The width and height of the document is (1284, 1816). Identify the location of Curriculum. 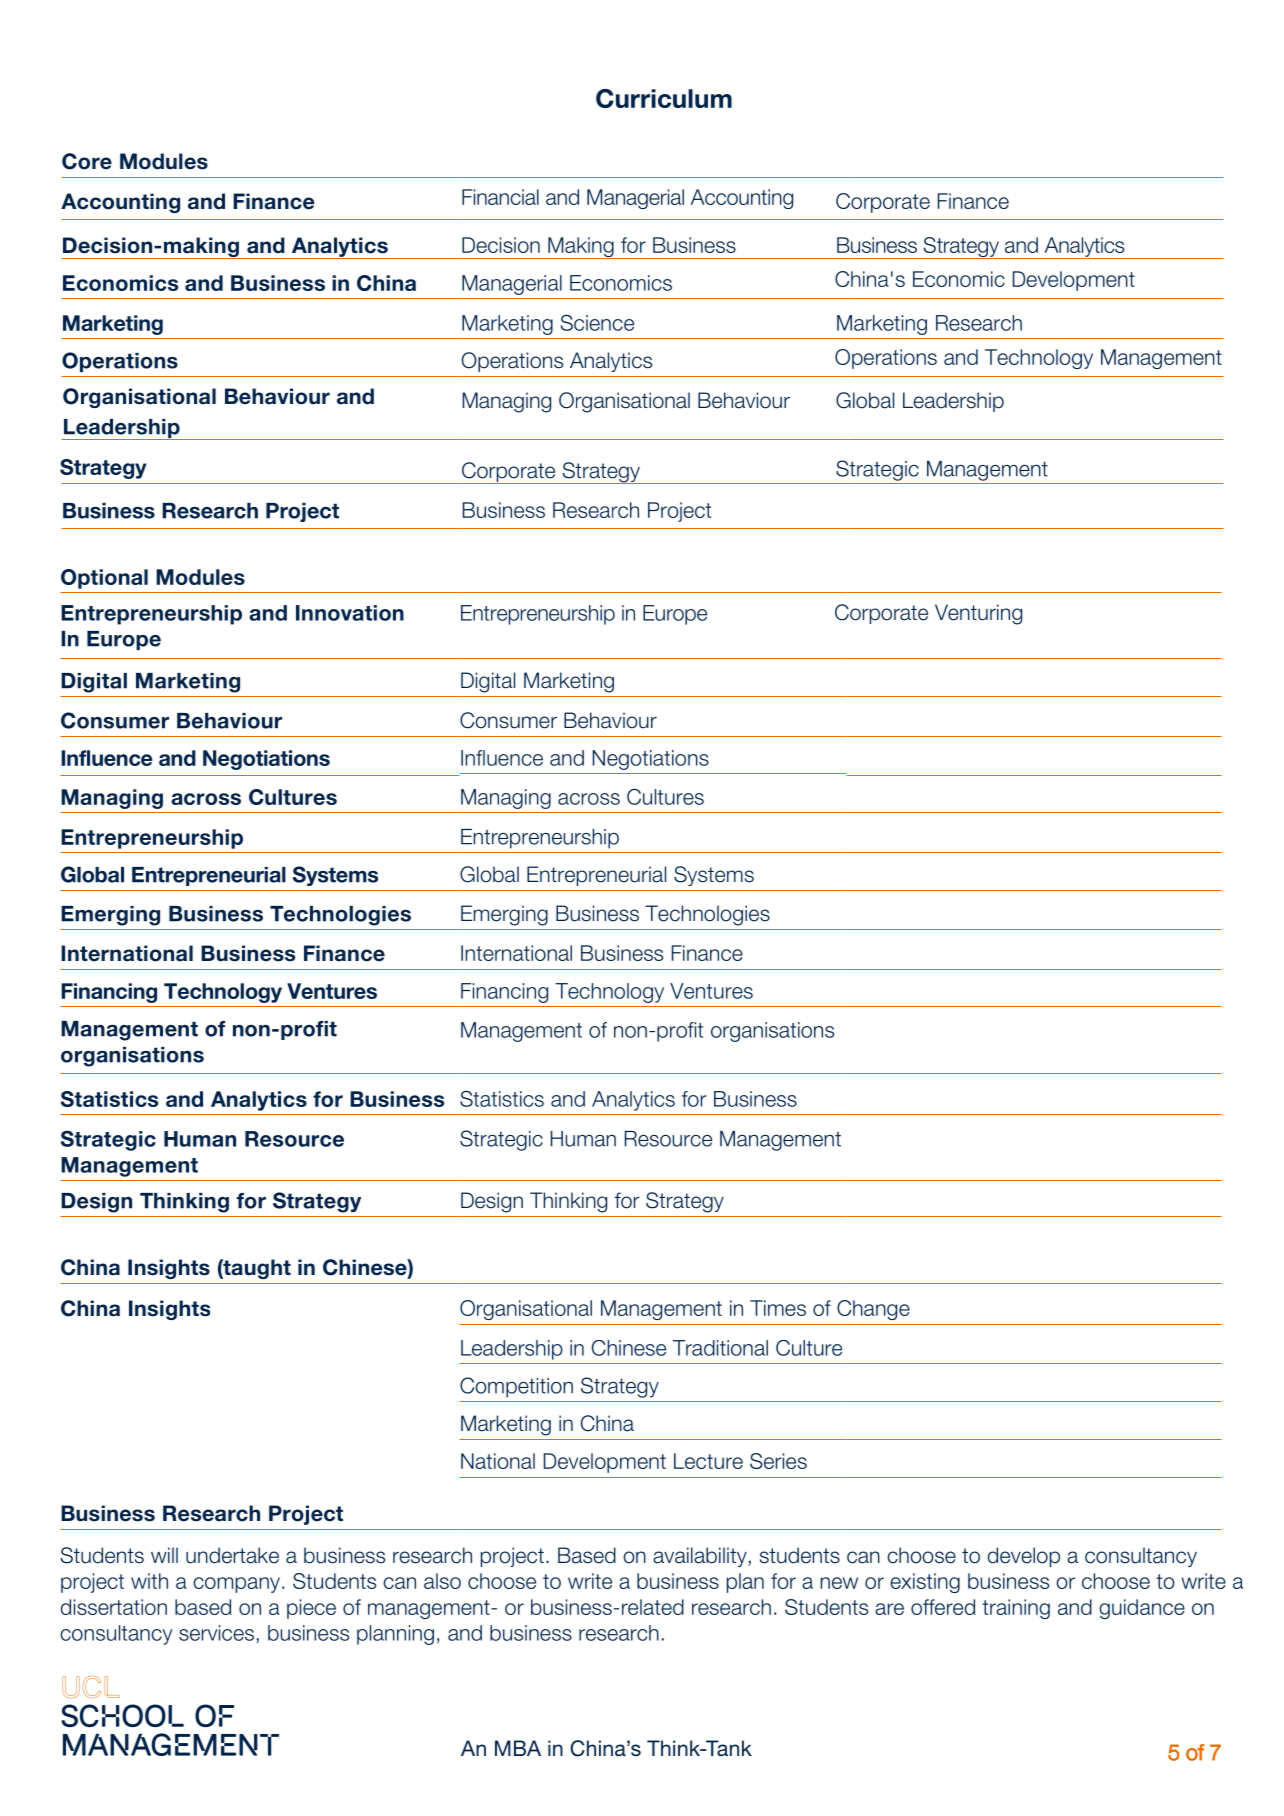
(664, 98).
